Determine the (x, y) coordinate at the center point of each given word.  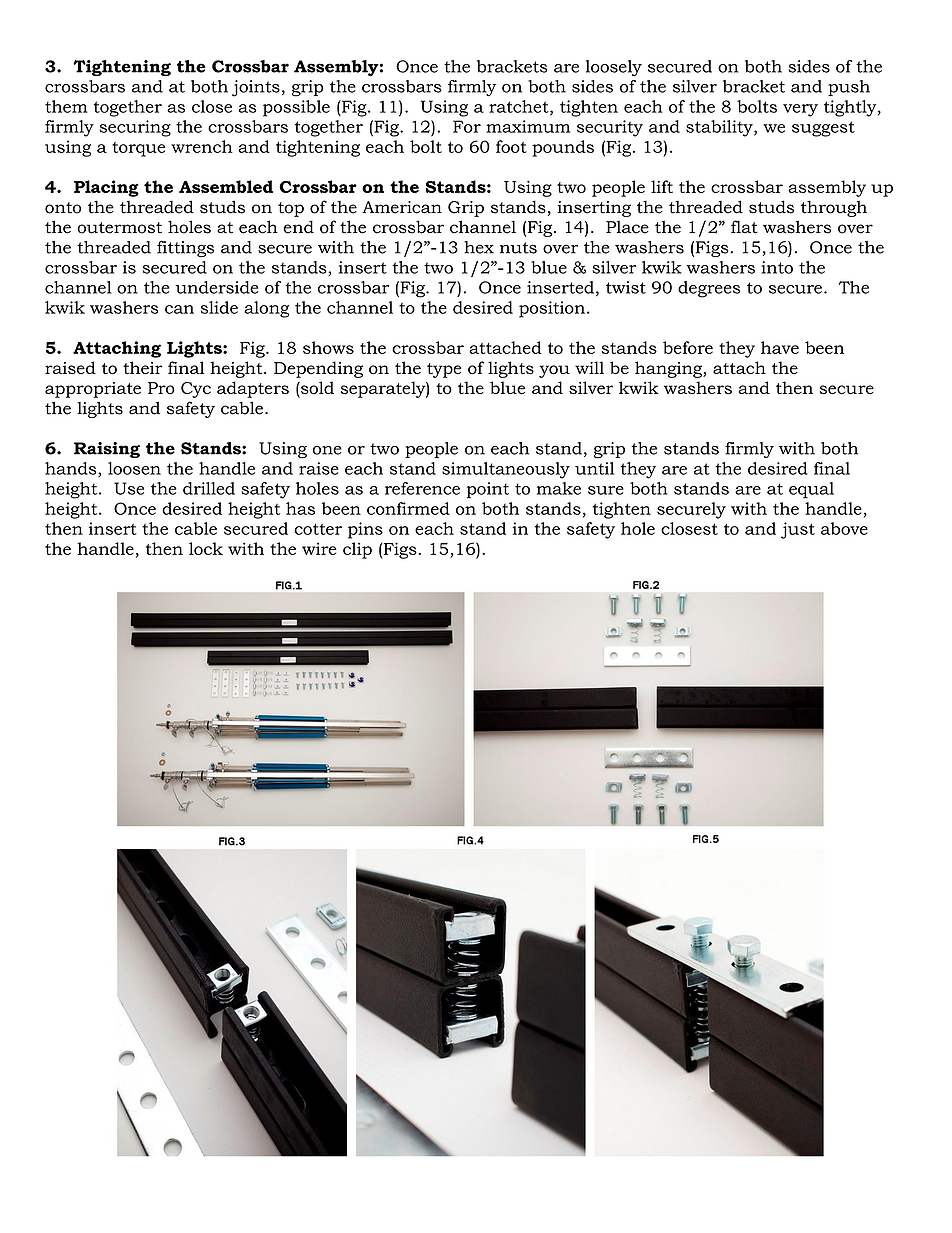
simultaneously (506, 470)
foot (511, 146)
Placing (106, 188)
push (849, 88)
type (444, 370)
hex (479, 247)
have (780, 347)
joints (256, 88)
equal (811, 490)
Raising (107, 450)
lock (206, 548)
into (777, 267)
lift (662, 186)
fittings (185, 248)
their (142, 367)
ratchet (520, 107)
